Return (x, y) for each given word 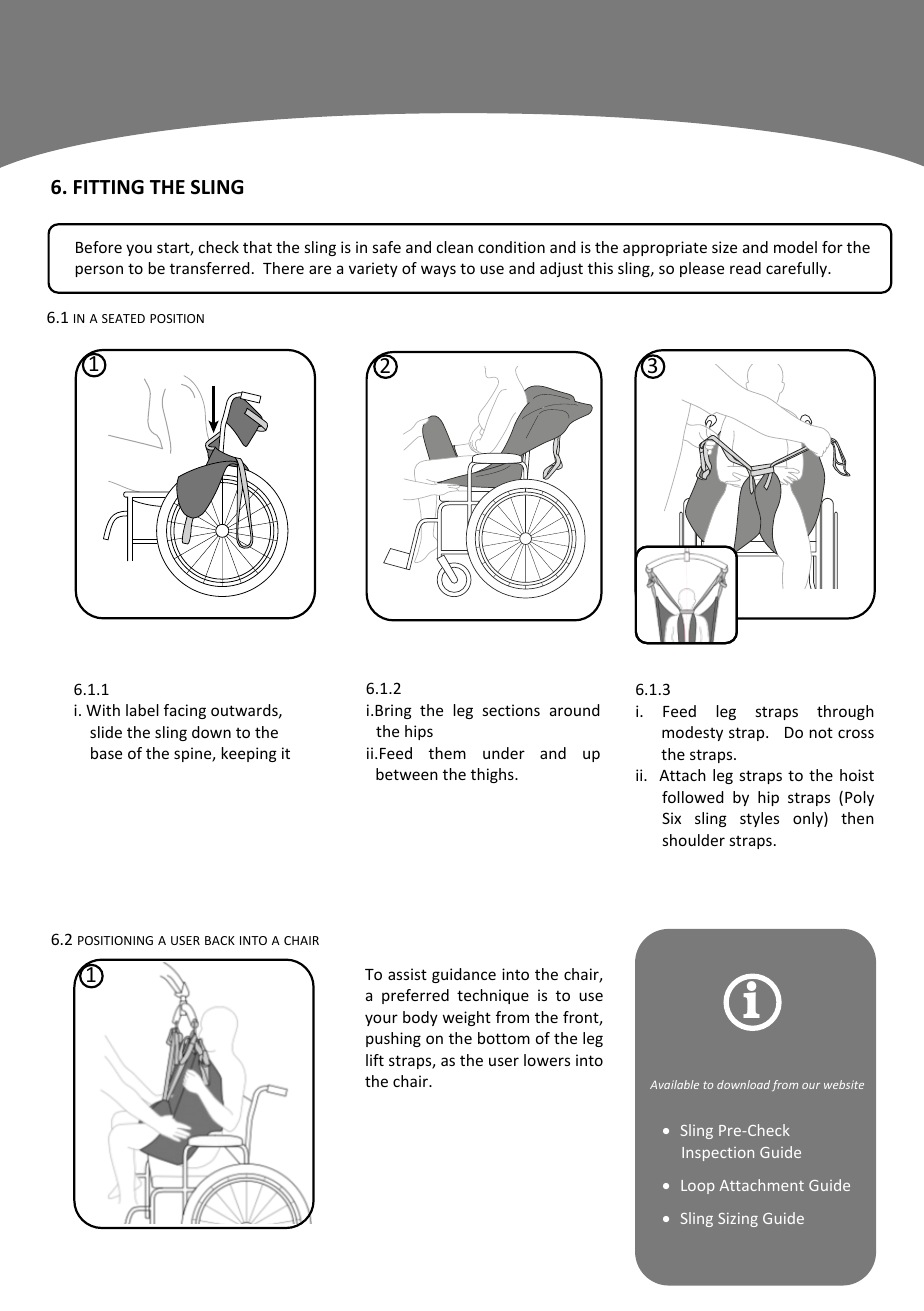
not (821, 732)
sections (511, 710)
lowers (547, 1060)
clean (455, 247)
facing (185, 711)
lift (375, 1060)
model (795, 247)
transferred (210, 268)
